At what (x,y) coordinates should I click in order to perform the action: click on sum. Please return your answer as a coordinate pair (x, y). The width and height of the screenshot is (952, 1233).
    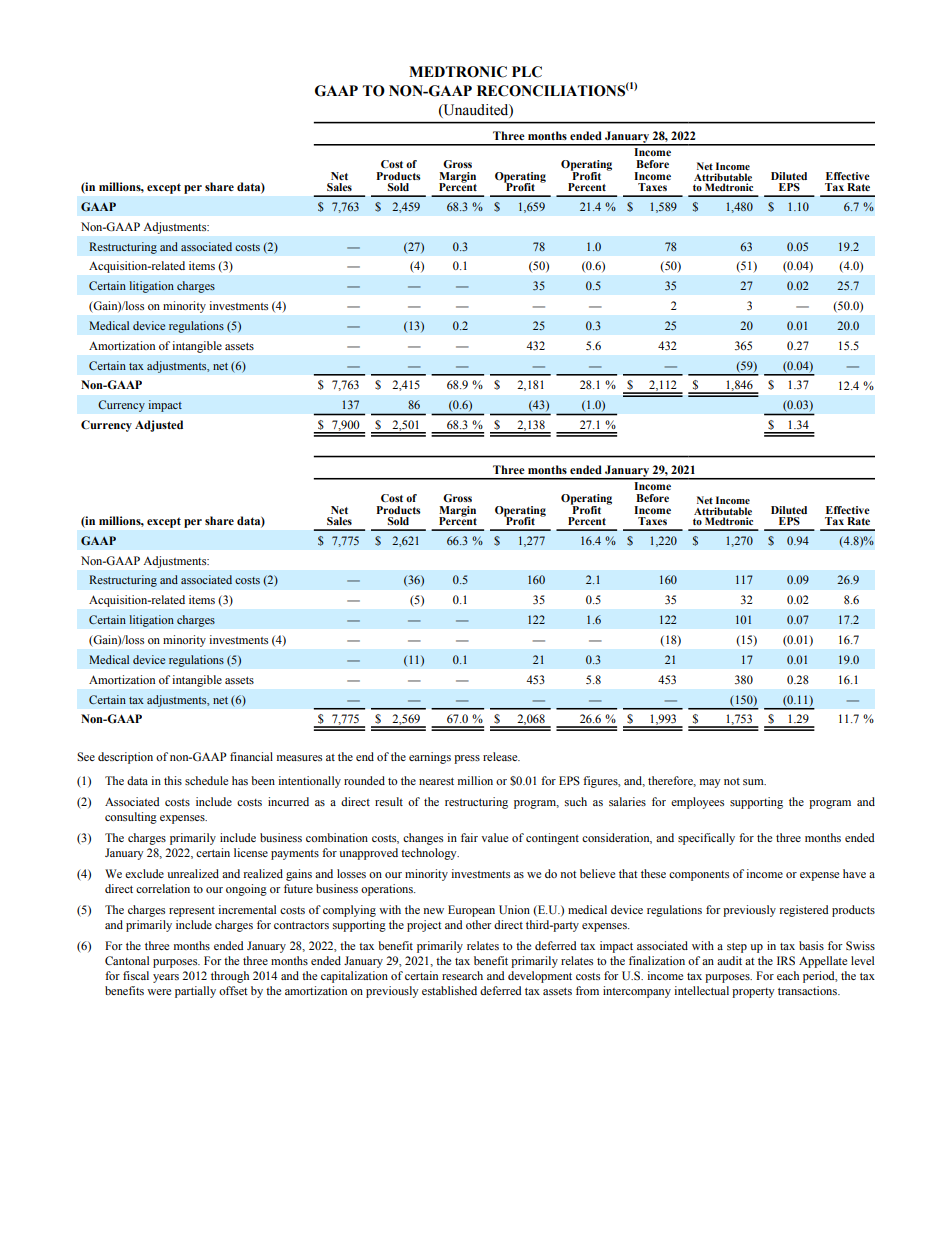
    Looking at the image, I should click on (754, 782).
